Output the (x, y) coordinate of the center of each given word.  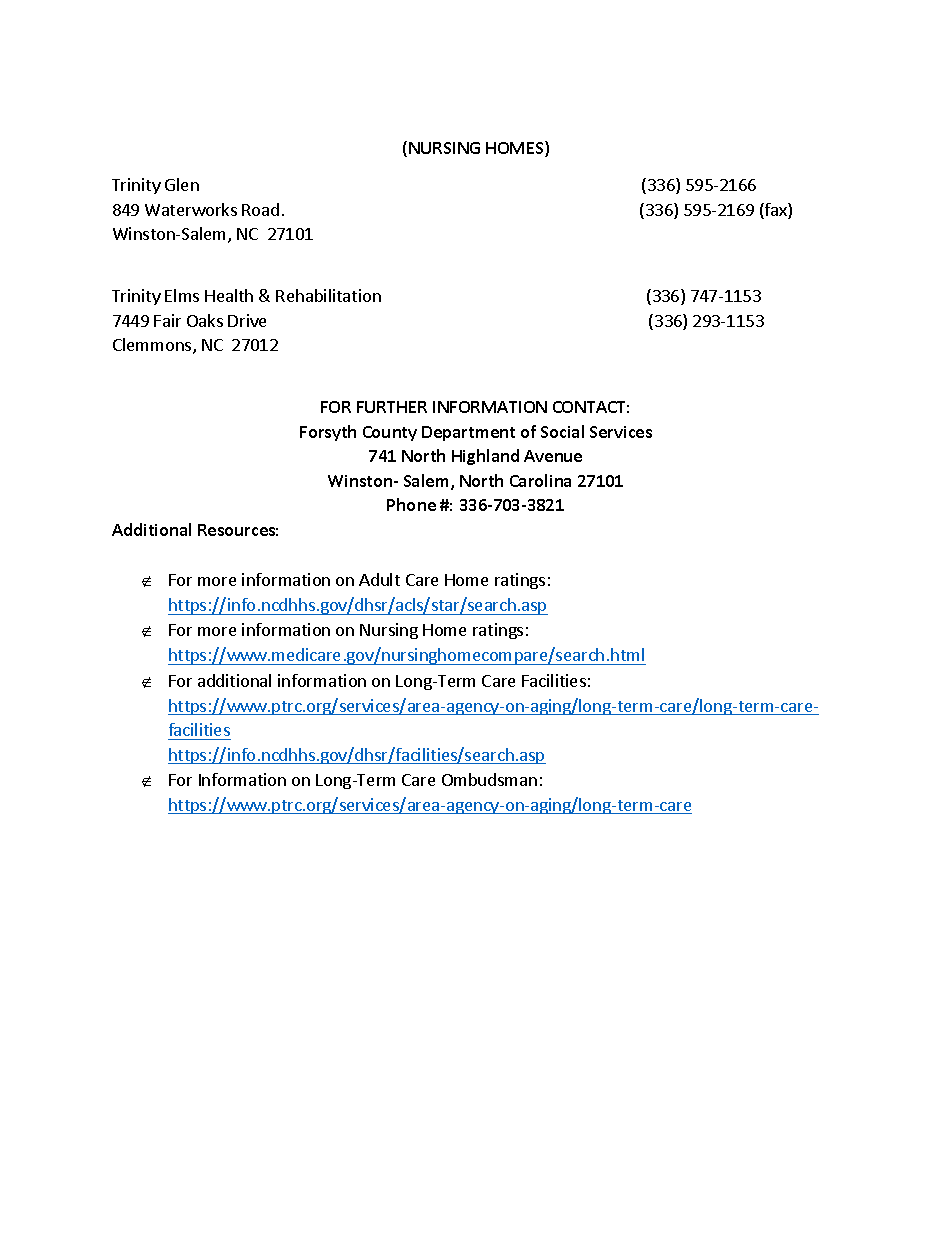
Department (468, 433)
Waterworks (191, 209)
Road (260, 209)
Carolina (540, 480)
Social (562, 431)
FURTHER (392, 407)
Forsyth (328, 433)
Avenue (553, 456)
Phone (411, 504)
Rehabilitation (328, 295)
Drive (247, 320)
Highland (485, 457)
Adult (379, 579)
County (390, 433)
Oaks (205, 320)
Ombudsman (489, 779)
